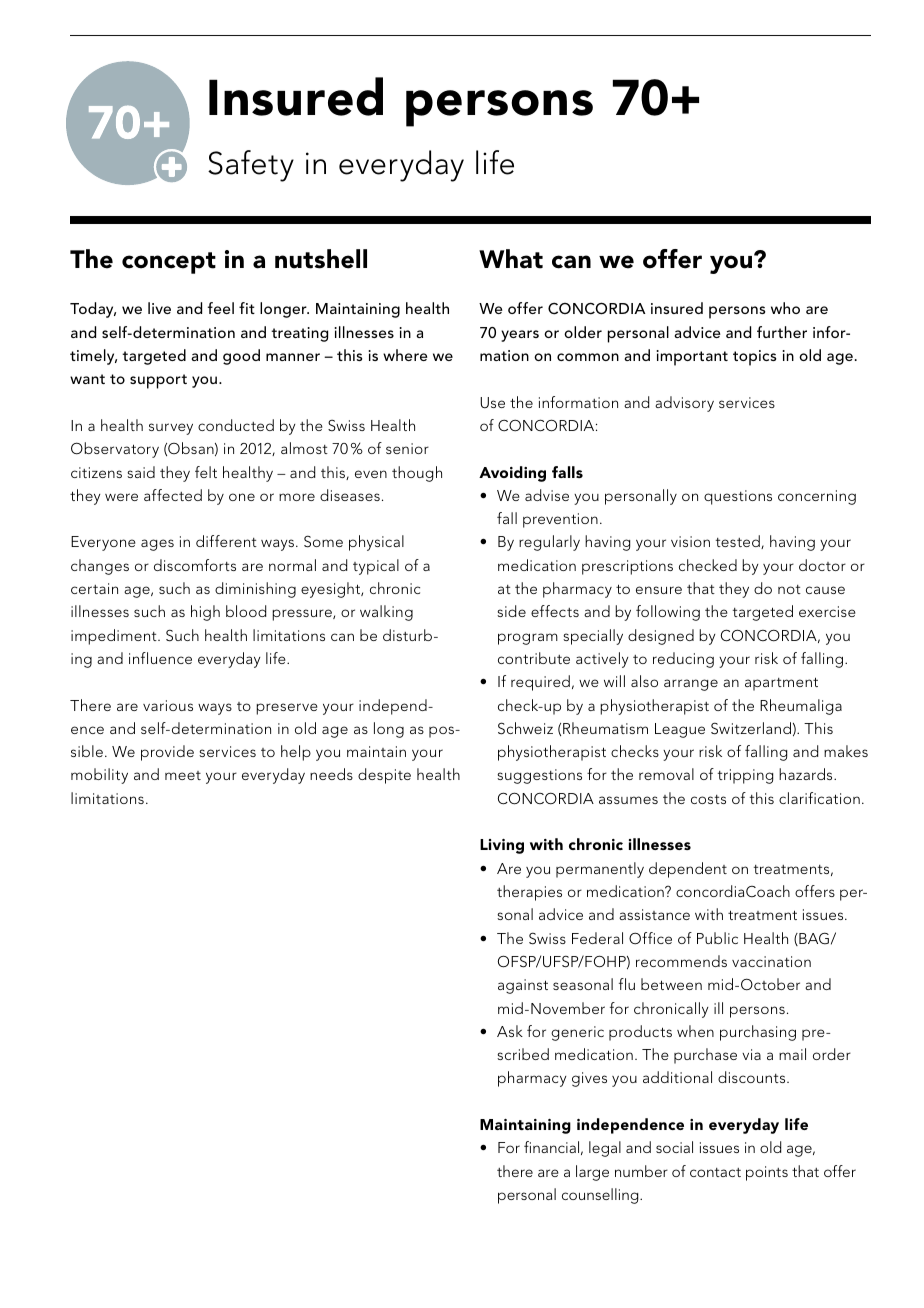 This screenshot has height=1308, width=924. I want to click on required, so click(540, 683).
